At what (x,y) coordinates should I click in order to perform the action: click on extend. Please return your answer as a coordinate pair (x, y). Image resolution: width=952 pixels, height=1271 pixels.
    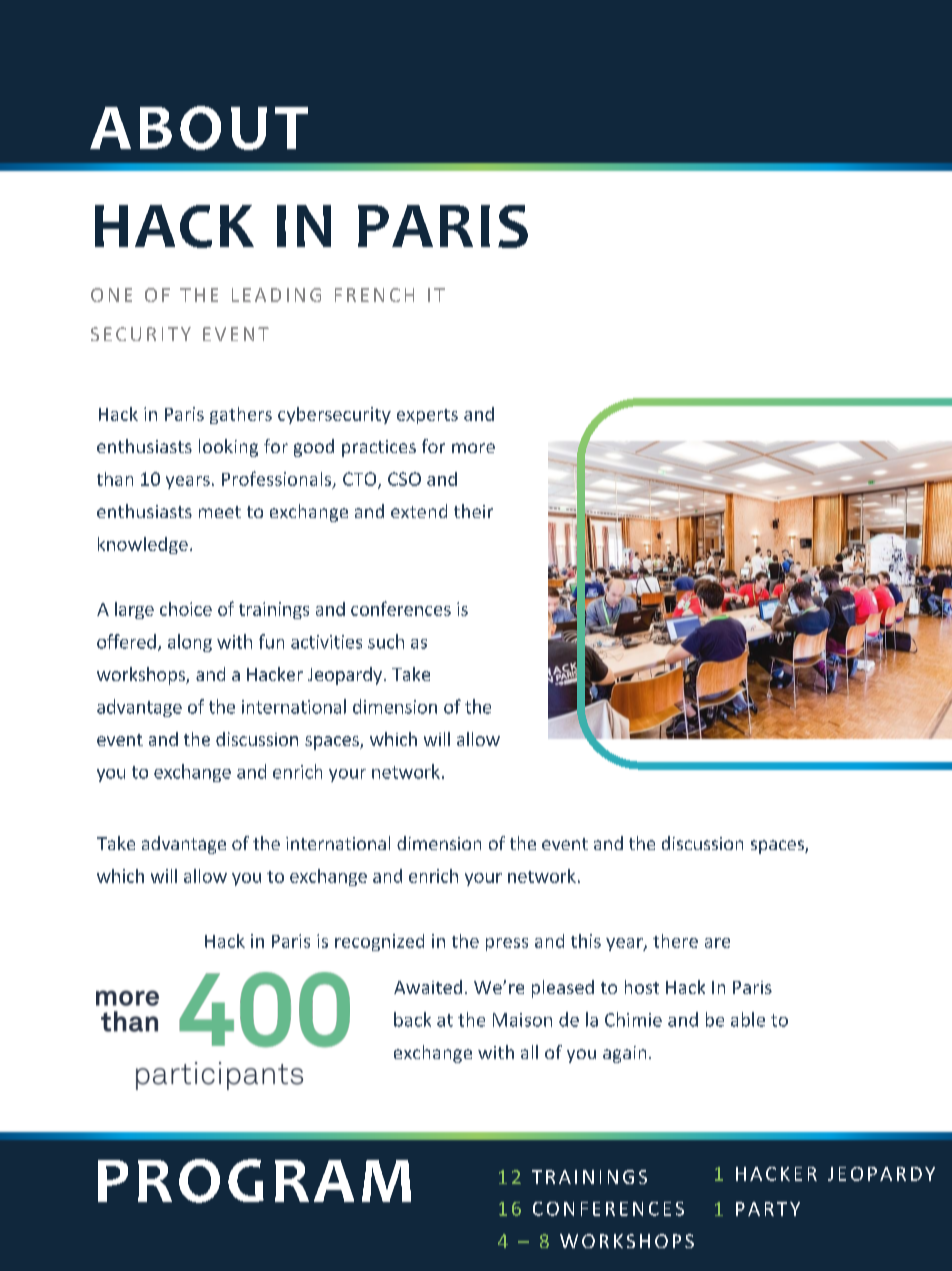
    Looking at the image, I should click on (419, 511).
